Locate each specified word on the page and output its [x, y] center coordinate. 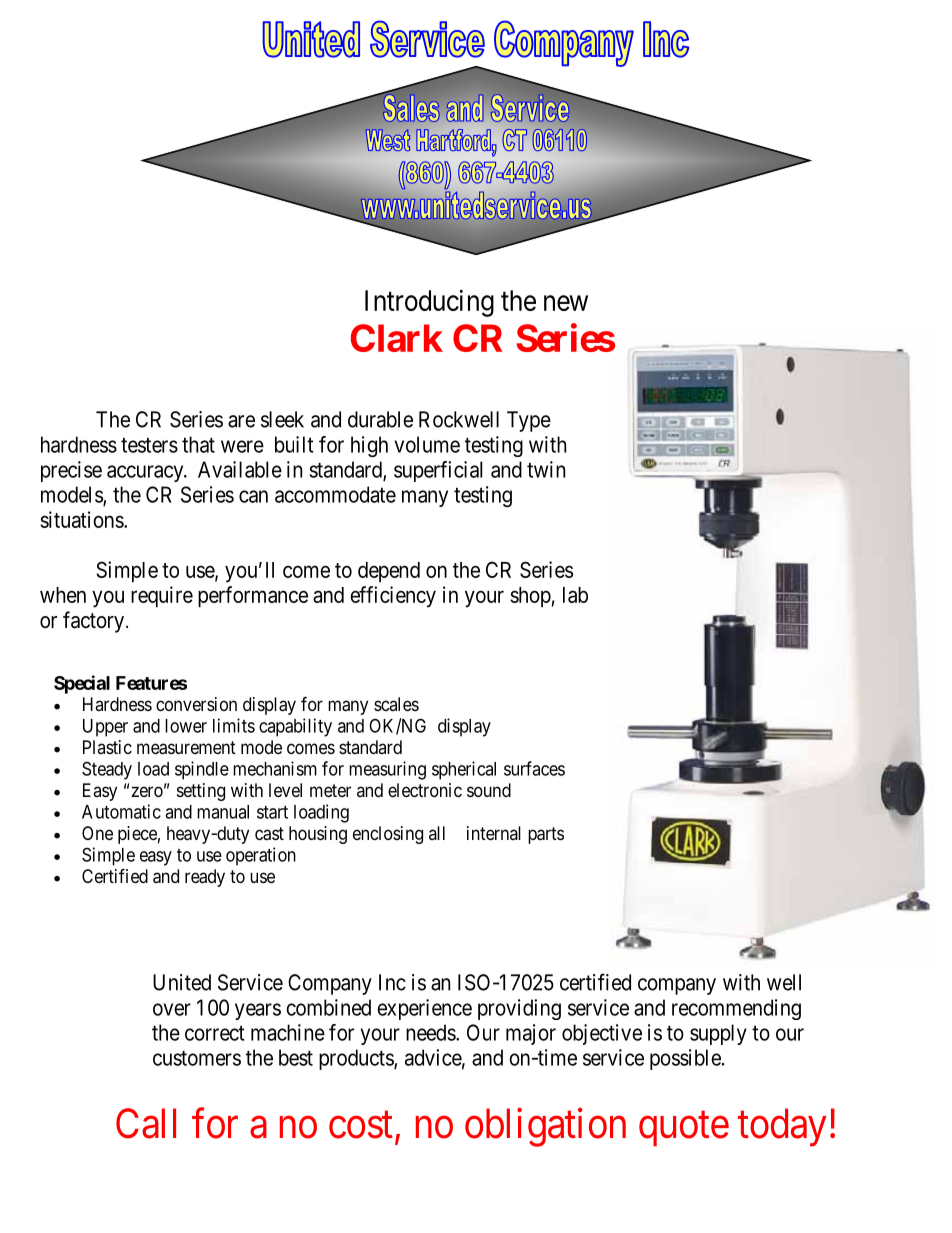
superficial [438, 471]
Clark [397, 338]
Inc [392, 982]
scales [396, 704]
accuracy [146, 473]
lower [186, 726]
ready [205, 878]
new [566, 303]
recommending [736, 1009]
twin [546, 469]
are [241, 421]
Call [146, 1123]
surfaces [534, 768]
